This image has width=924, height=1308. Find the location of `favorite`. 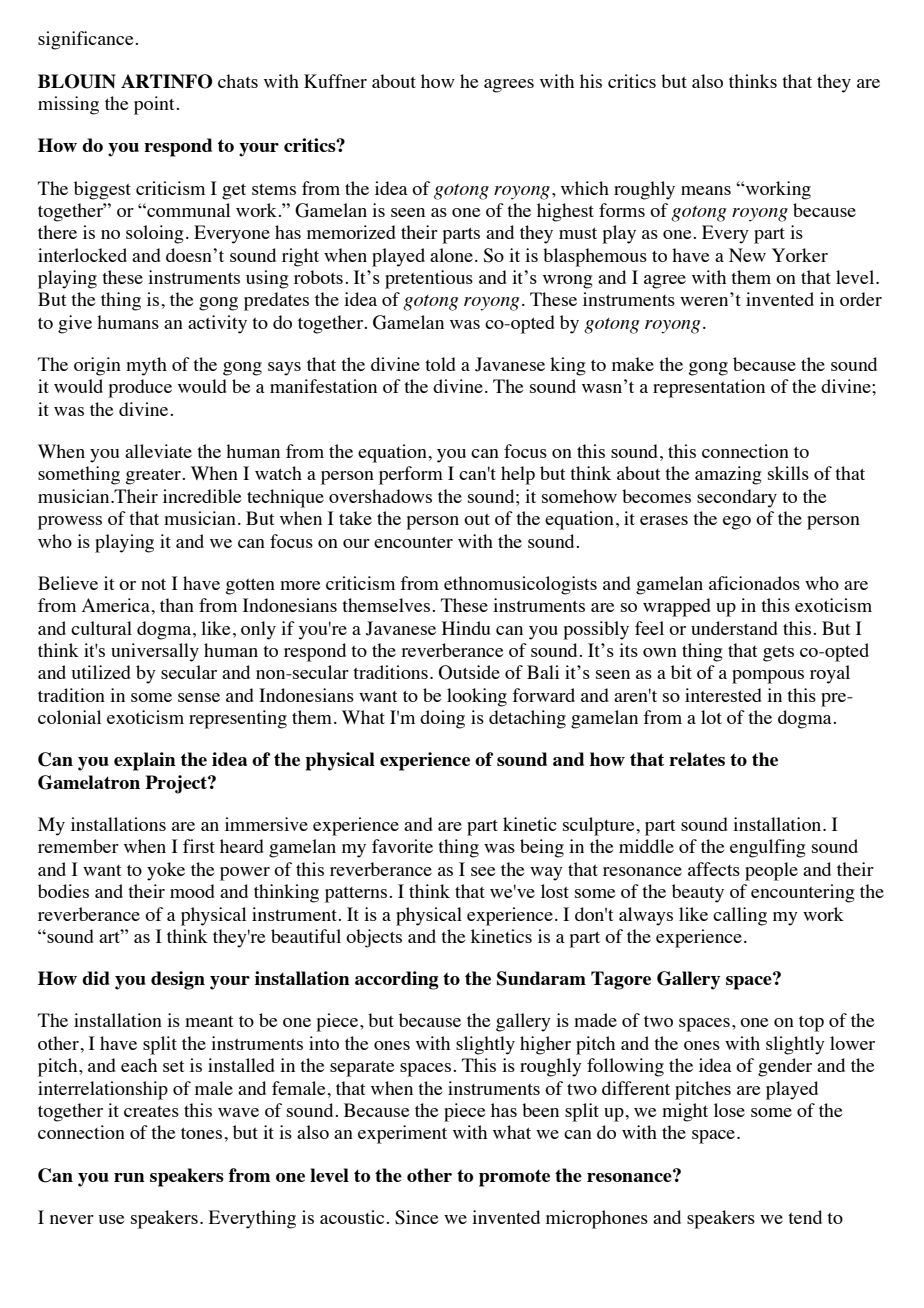

favorite is located at coordinates (402, 846).
